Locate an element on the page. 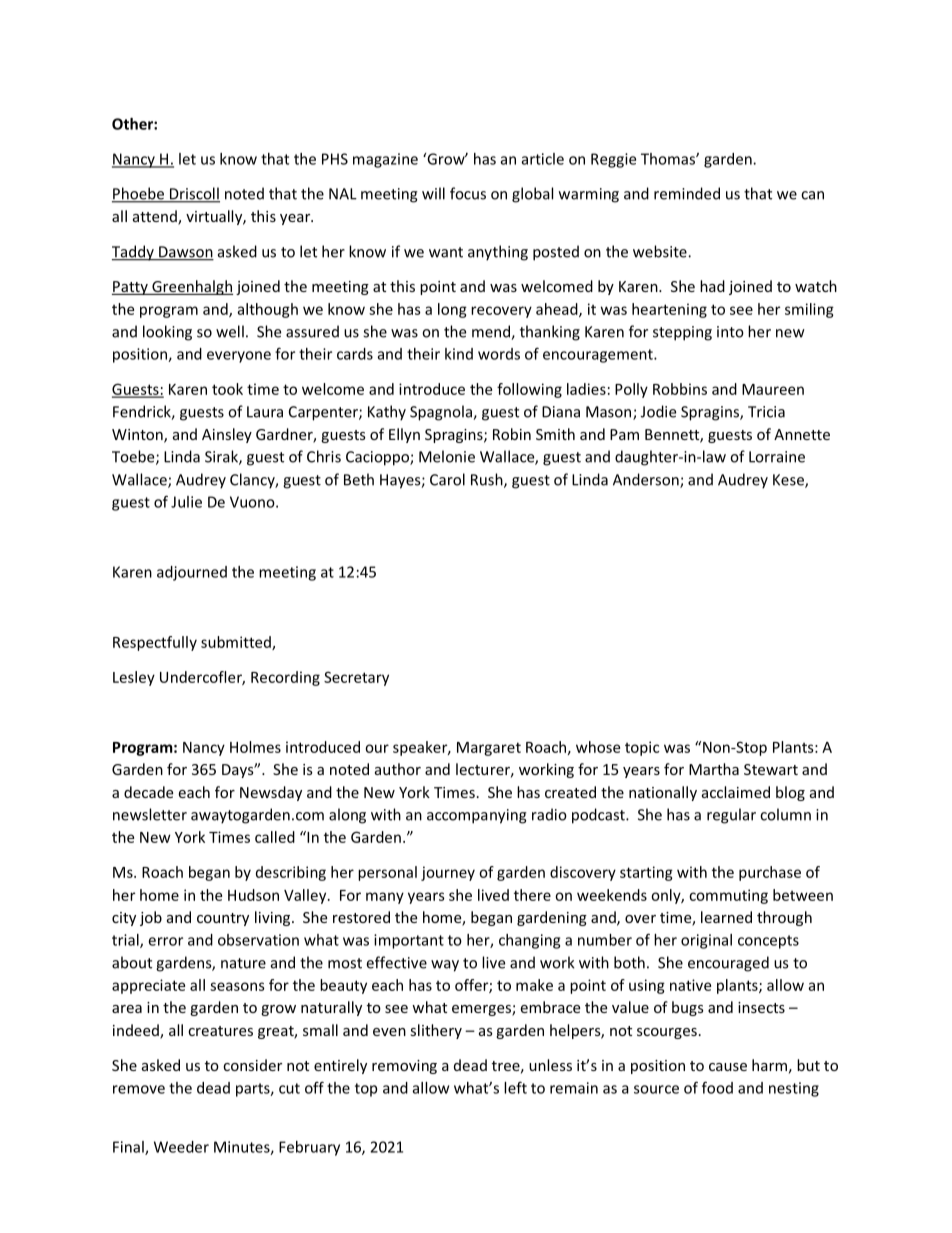  Anderson is located at coordinates (647, 480).
